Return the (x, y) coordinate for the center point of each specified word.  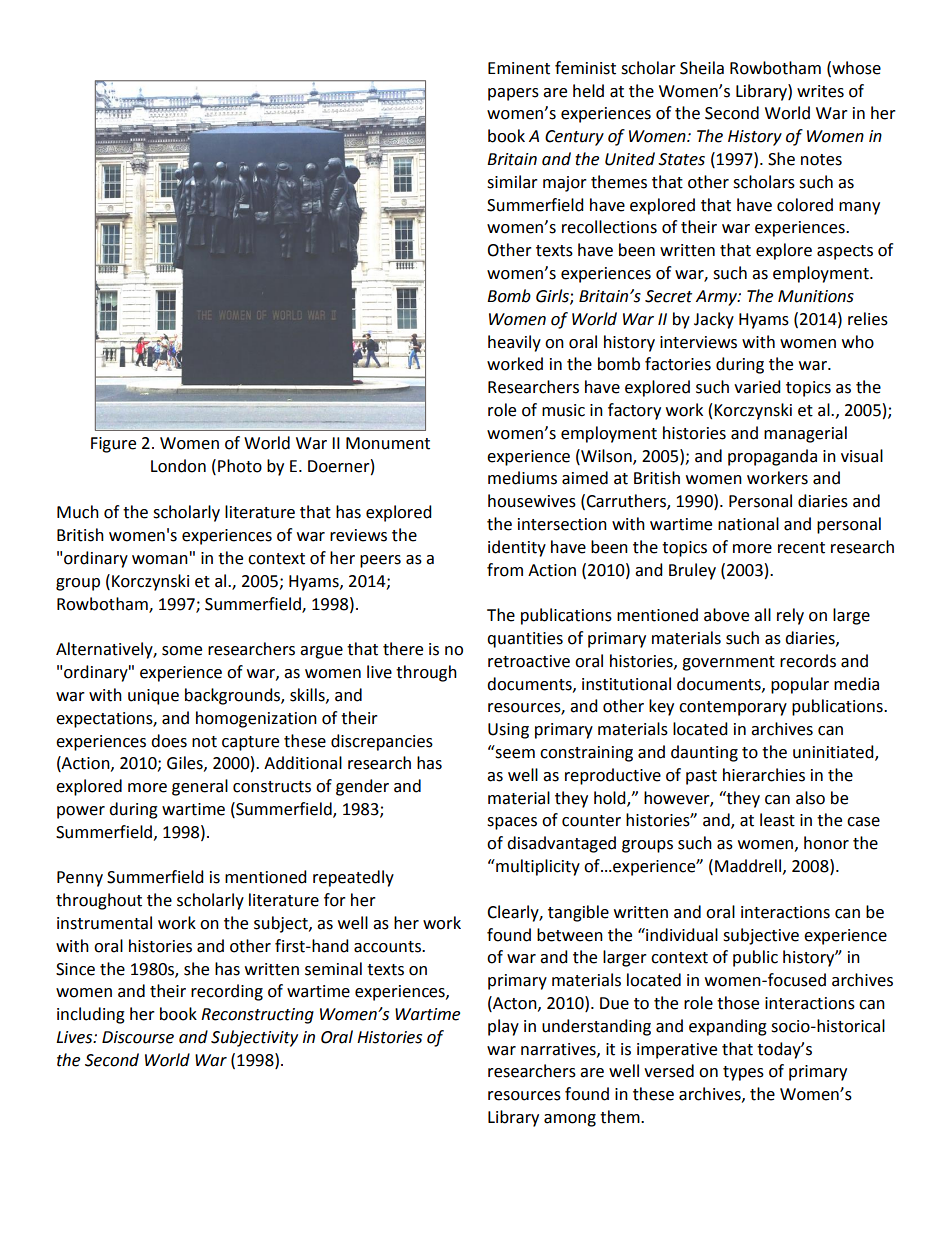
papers (513, 94)
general (200, 787)
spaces (512, 823)
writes (820, 91)
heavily (514, 343)
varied (757, 387)
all (762, 615)
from (505, 570)
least (777, 820)
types (743, 1073)
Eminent (519, 68)
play (503, 1027)
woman (160, 560)
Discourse (138, 1037)
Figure (113, 445)
